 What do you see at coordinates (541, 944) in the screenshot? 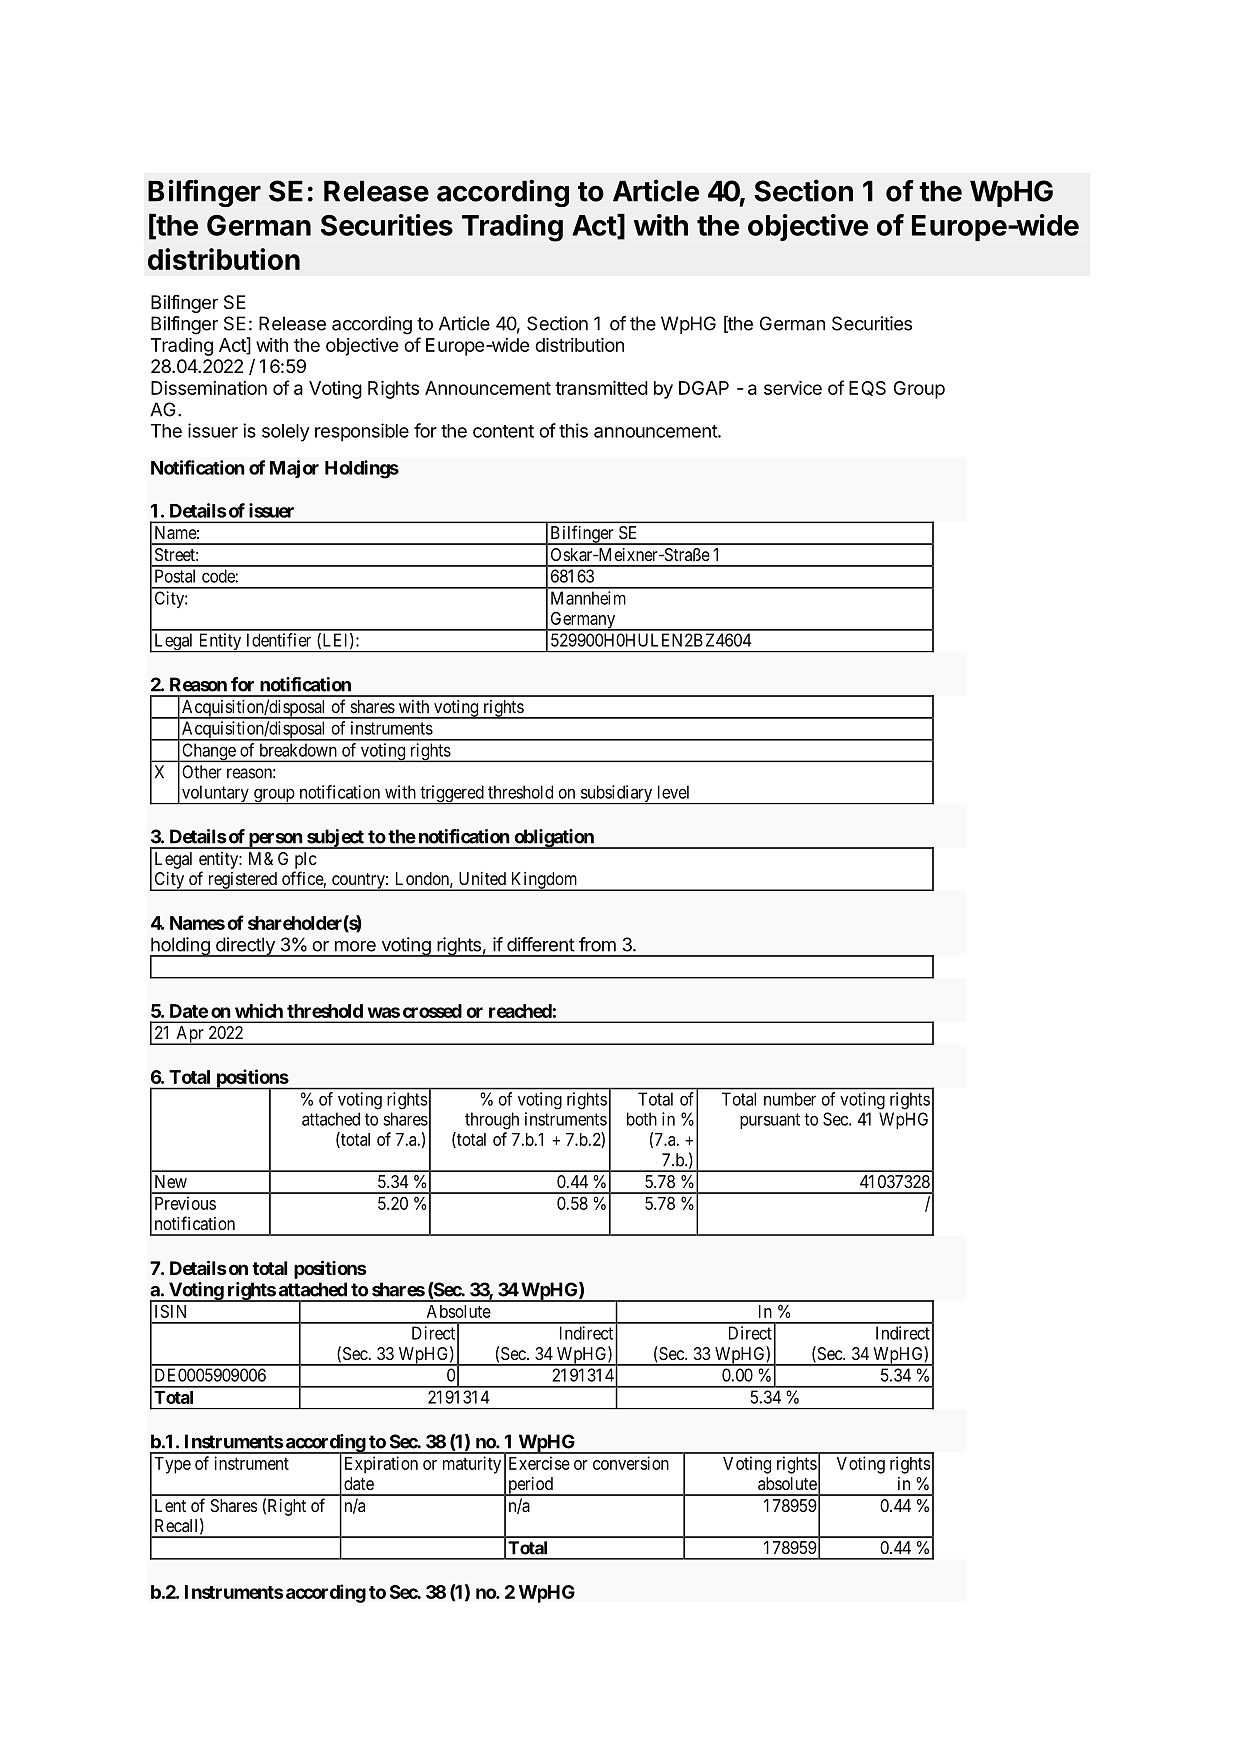
I see `different` at bounding box center [541, 944].
